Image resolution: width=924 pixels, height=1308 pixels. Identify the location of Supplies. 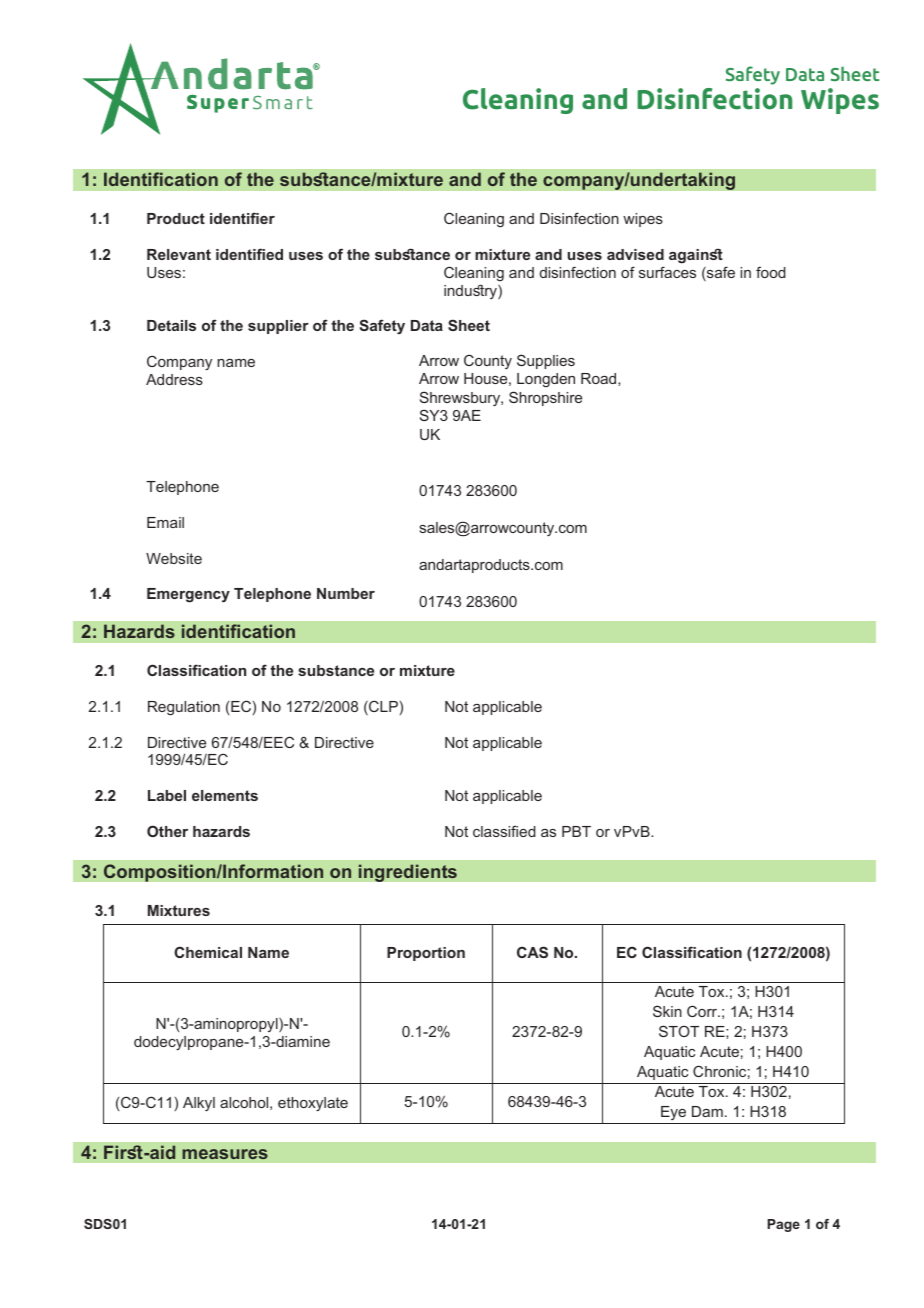
(546, 361).
